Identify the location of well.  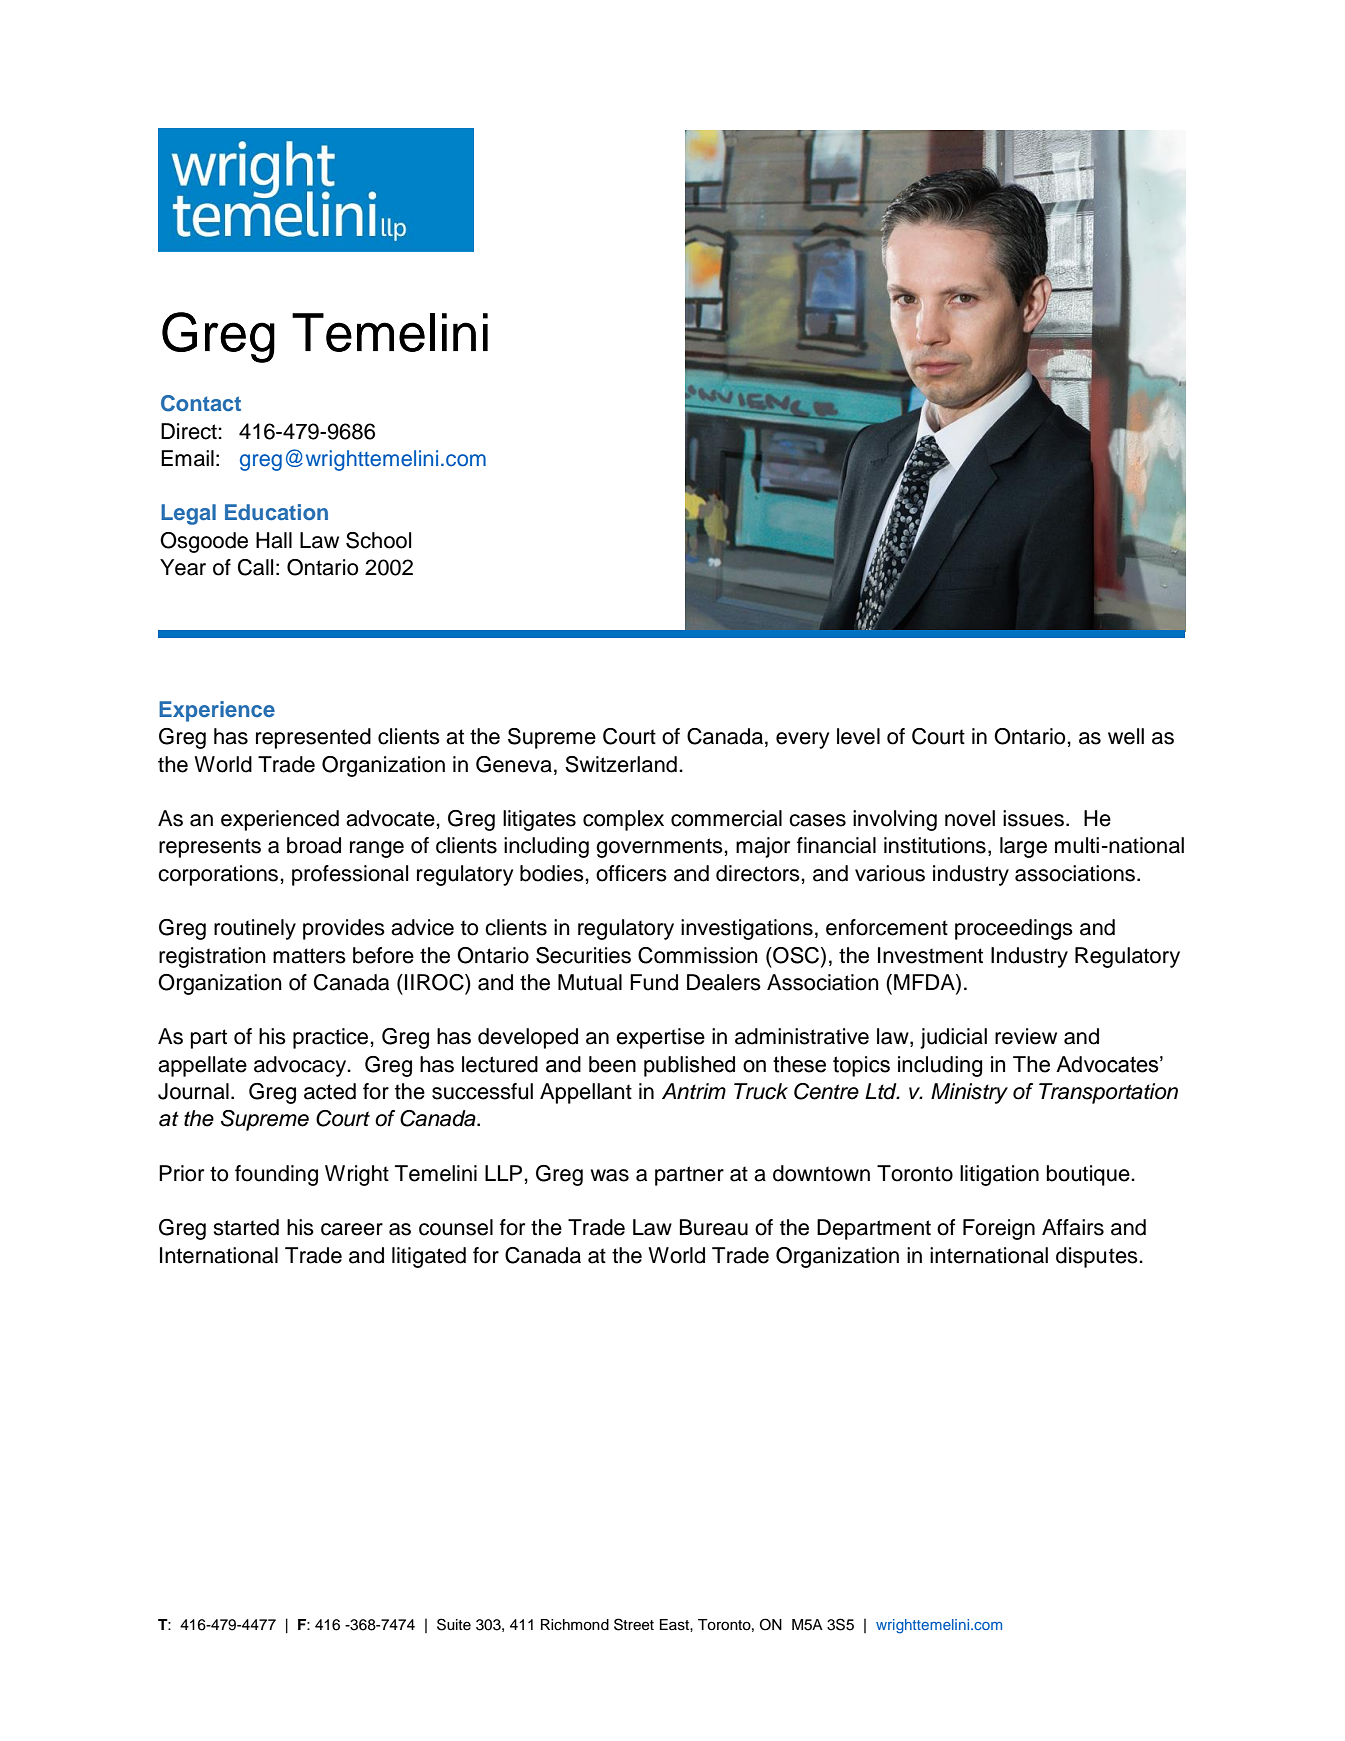
(1126, 736).
